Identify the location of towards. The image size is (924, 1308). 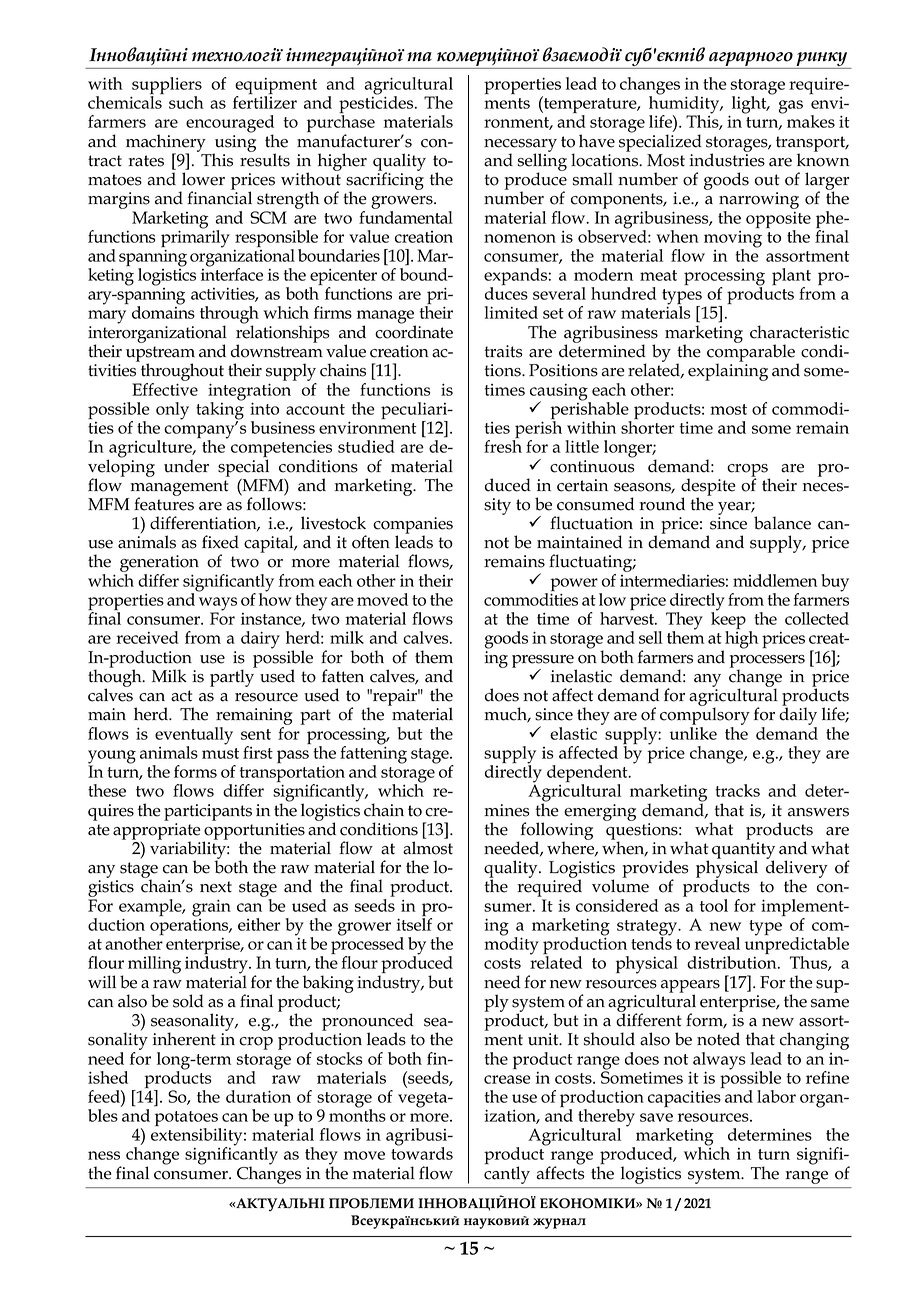
(422, 1152).
